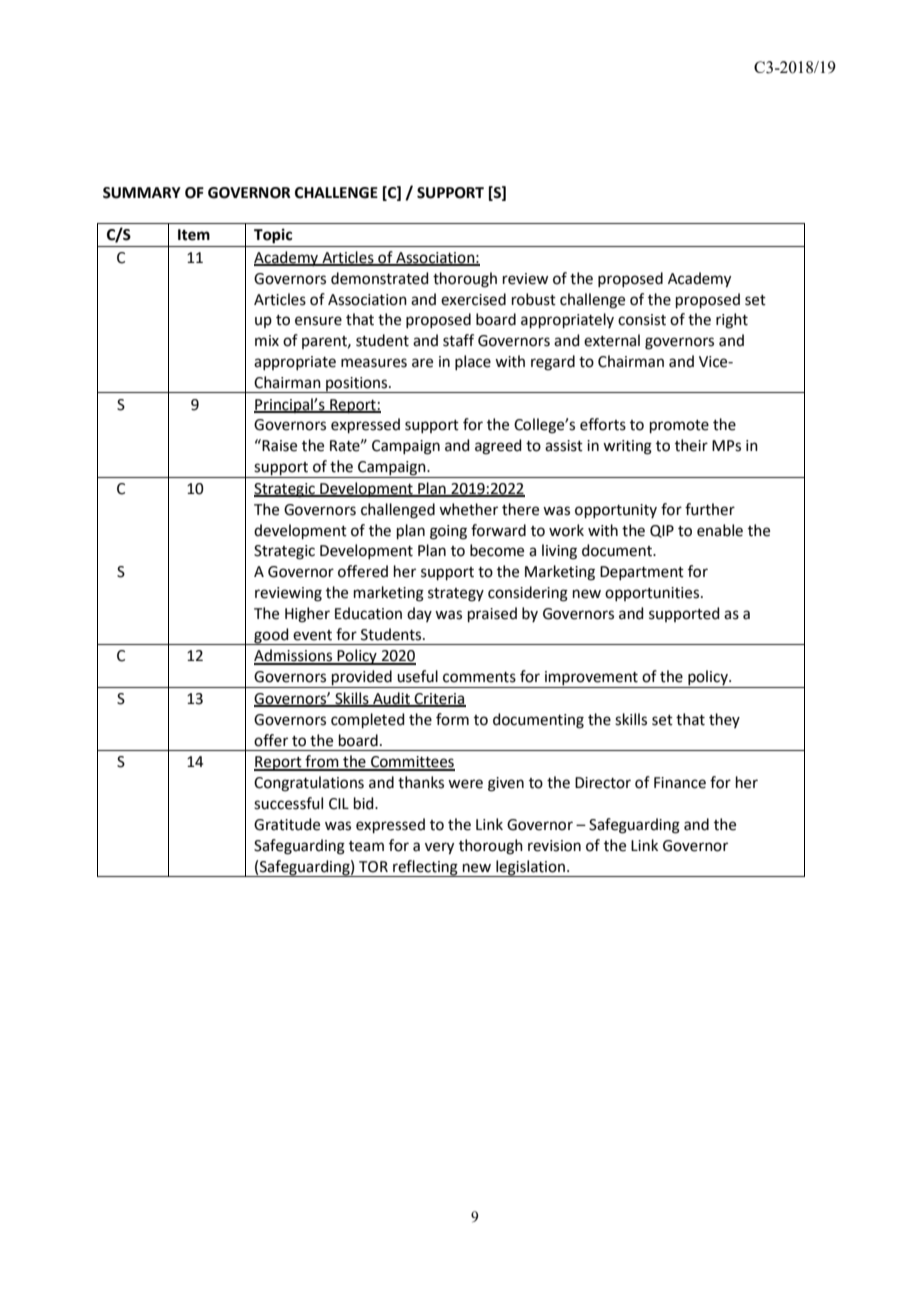 The image size is (924, 1308). I want to click on exercised, so click(473, 299).
